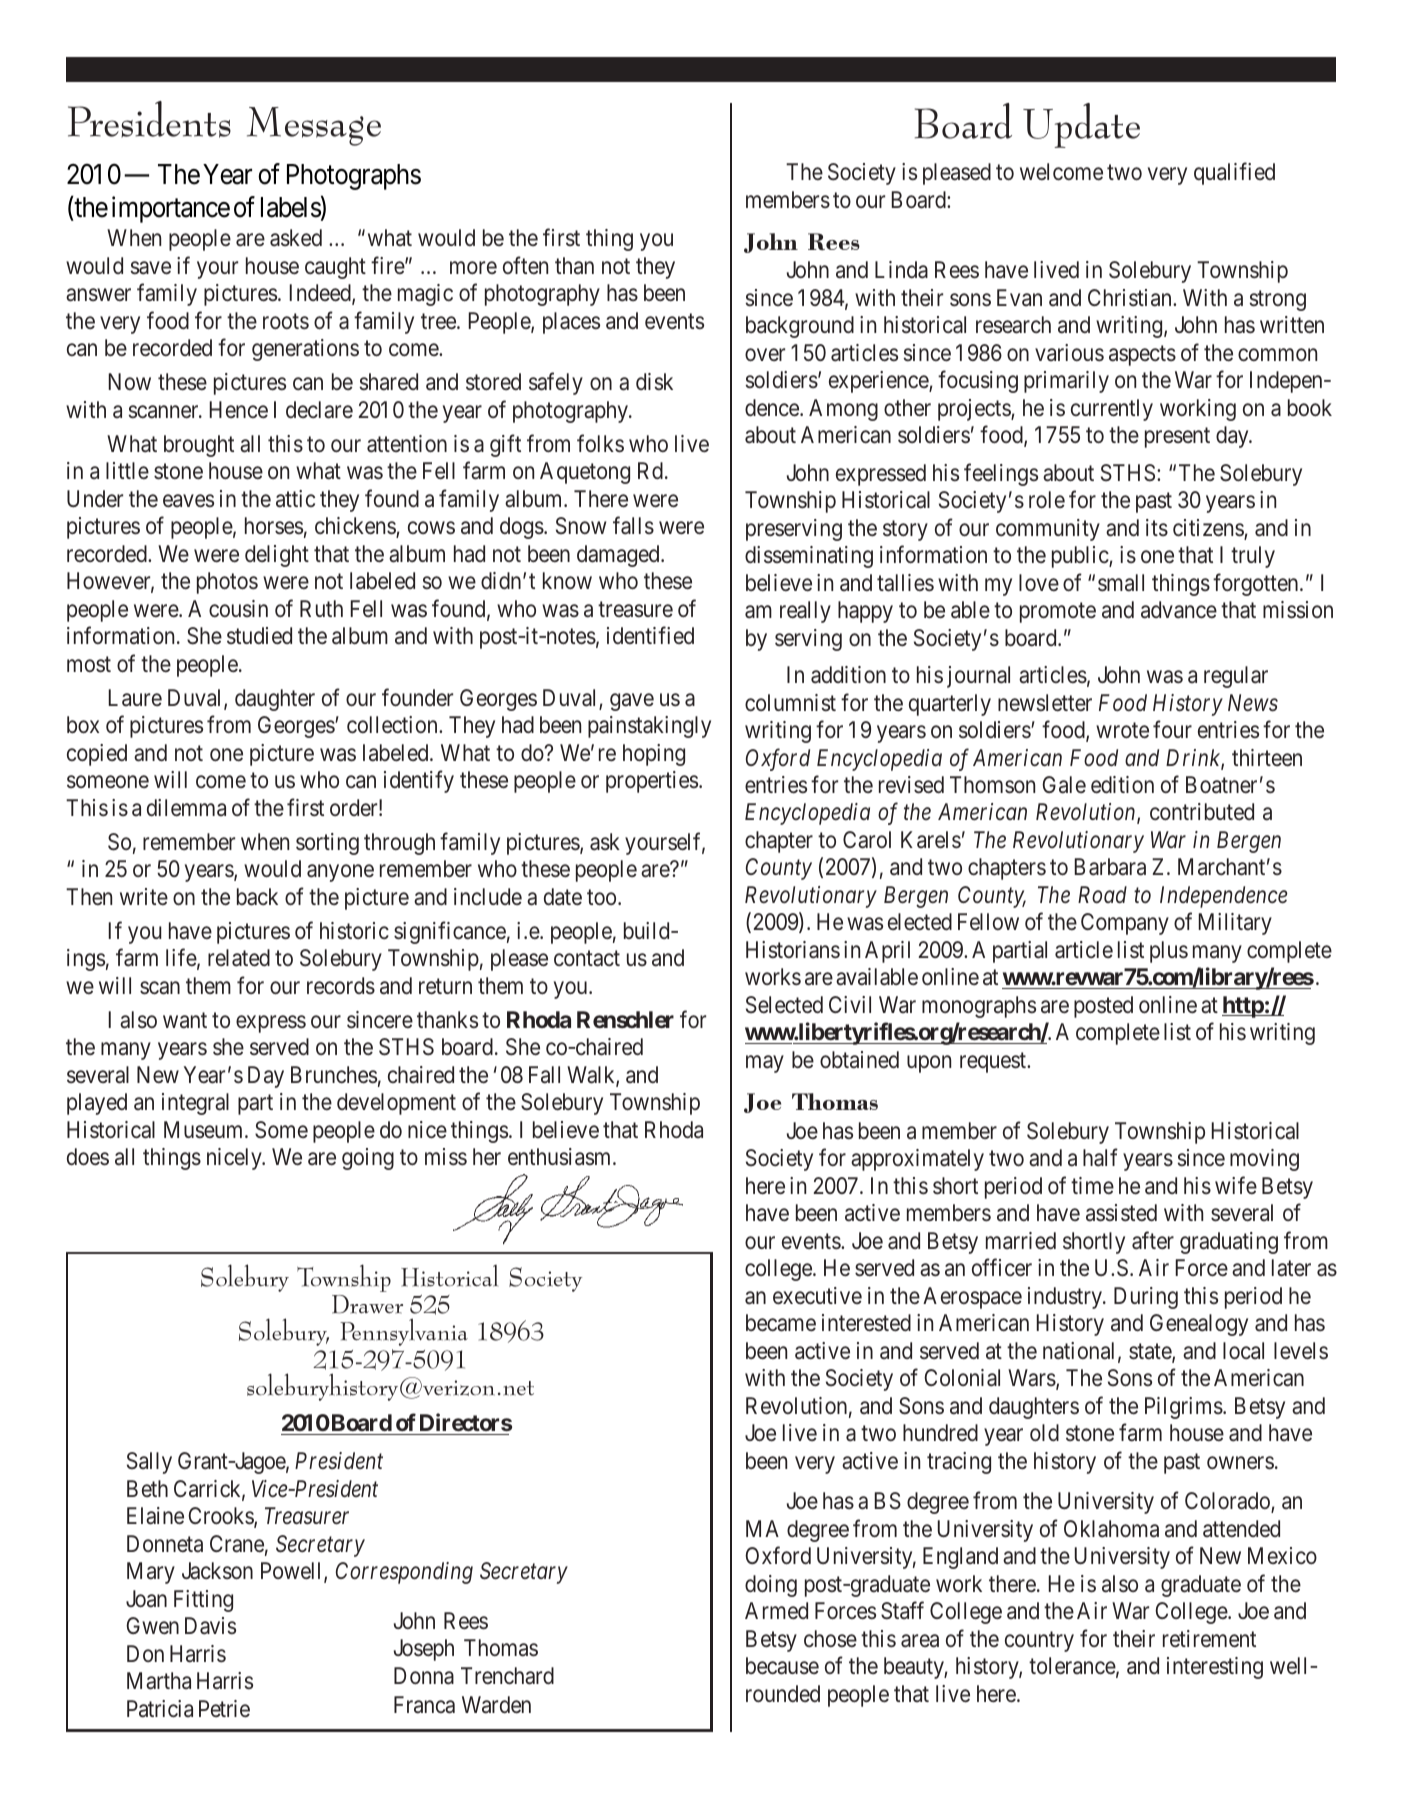 This image has height=1814, width=1402. What do you see at coordinates (171, 209) in the image?
I see `importance` at bounding box center [171, 209].
